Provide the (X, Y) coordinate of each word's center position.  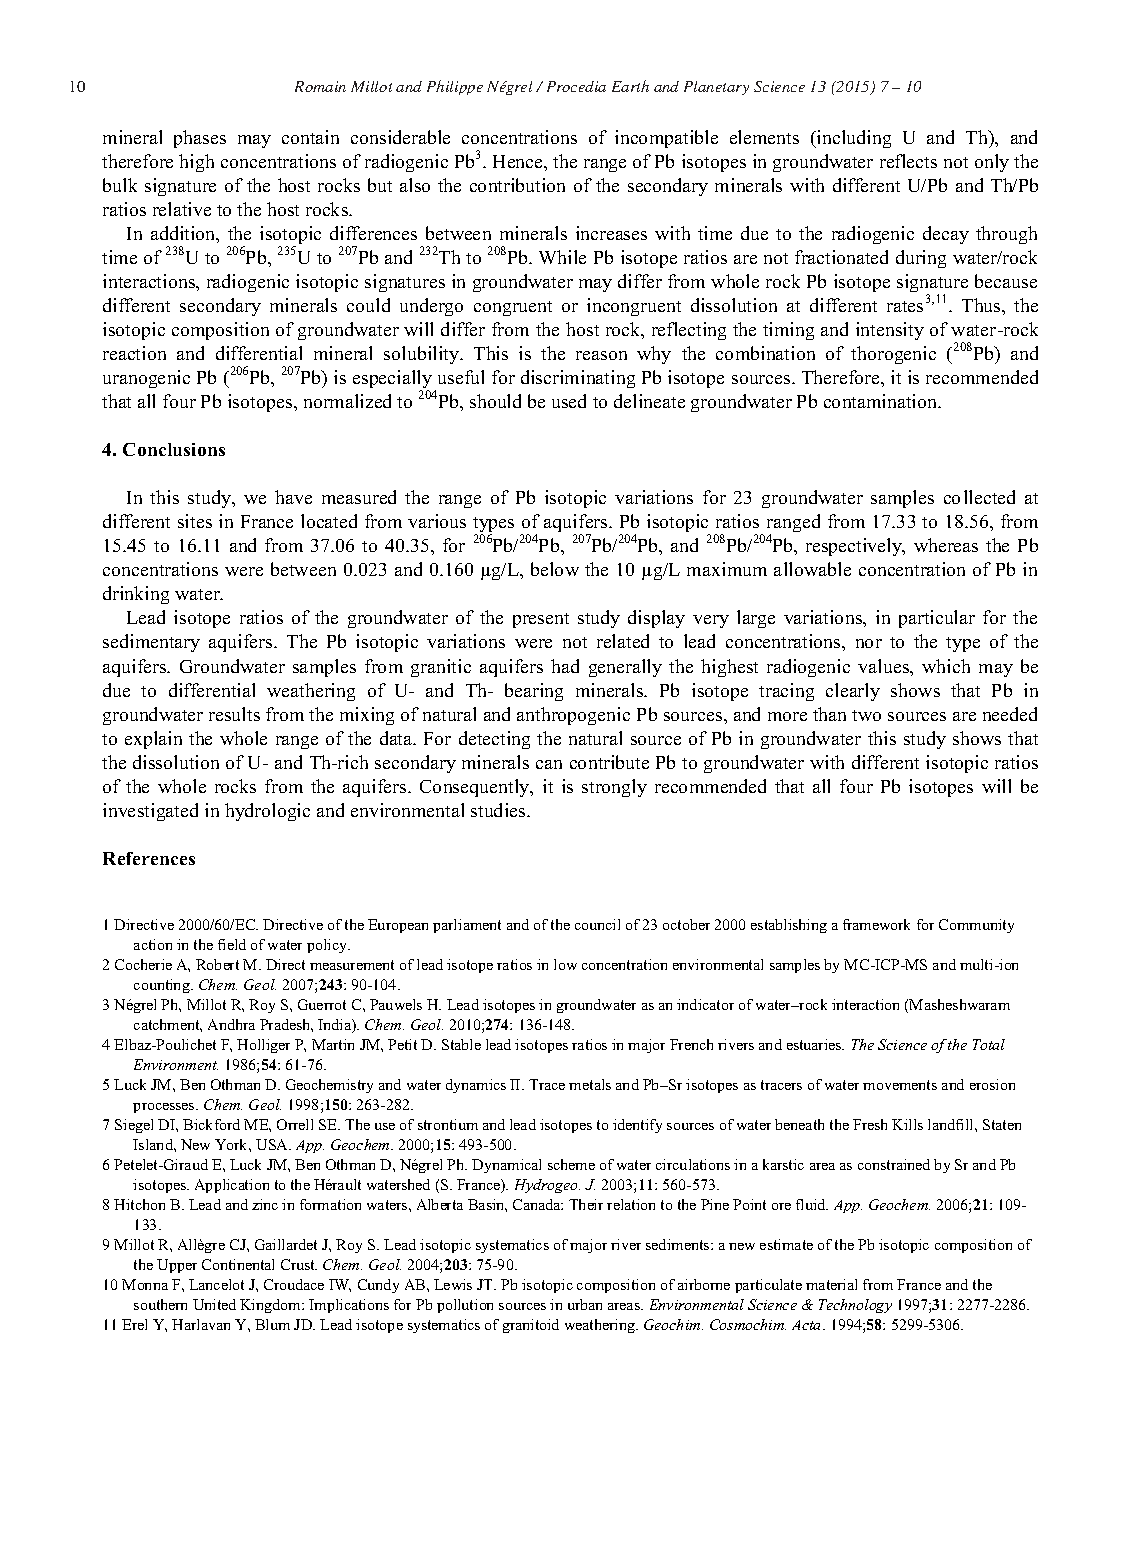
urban (585, 1304)
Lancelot (216, 1284)
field (232, 944)
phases (200, 139)
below (555, 569)
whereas (946, 545)
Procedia (576, 86)
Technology (855, 1306)
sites (195, 521)
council (597, 924)
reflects (908, 161)
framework (876, 924)
